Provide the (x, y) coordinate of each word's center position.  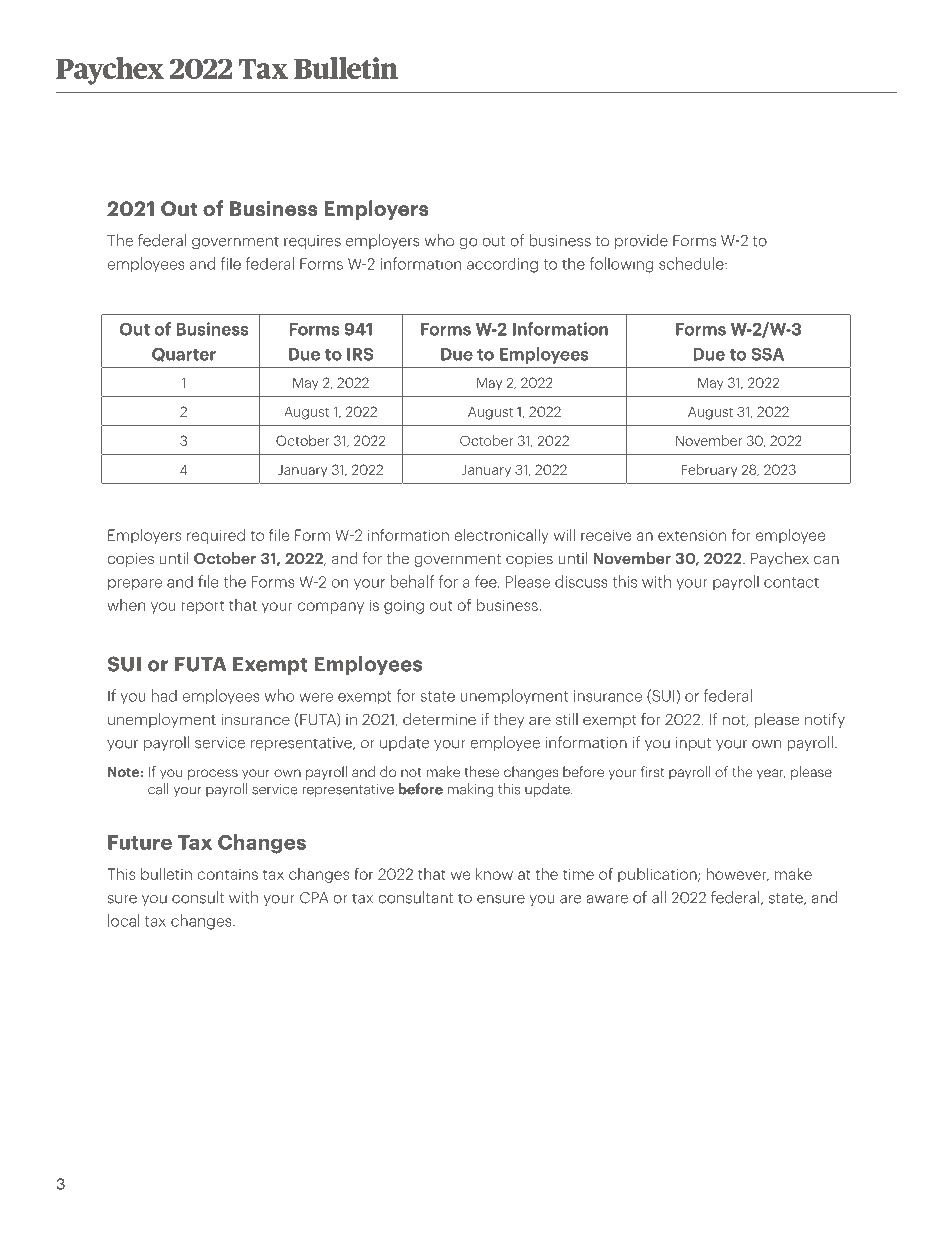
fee (487, 581)
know (494, 873)
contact (791, 582)
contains (227, 874)
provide (641, 241)
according (502, 265)
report (203, 607)
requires (312, 242)
